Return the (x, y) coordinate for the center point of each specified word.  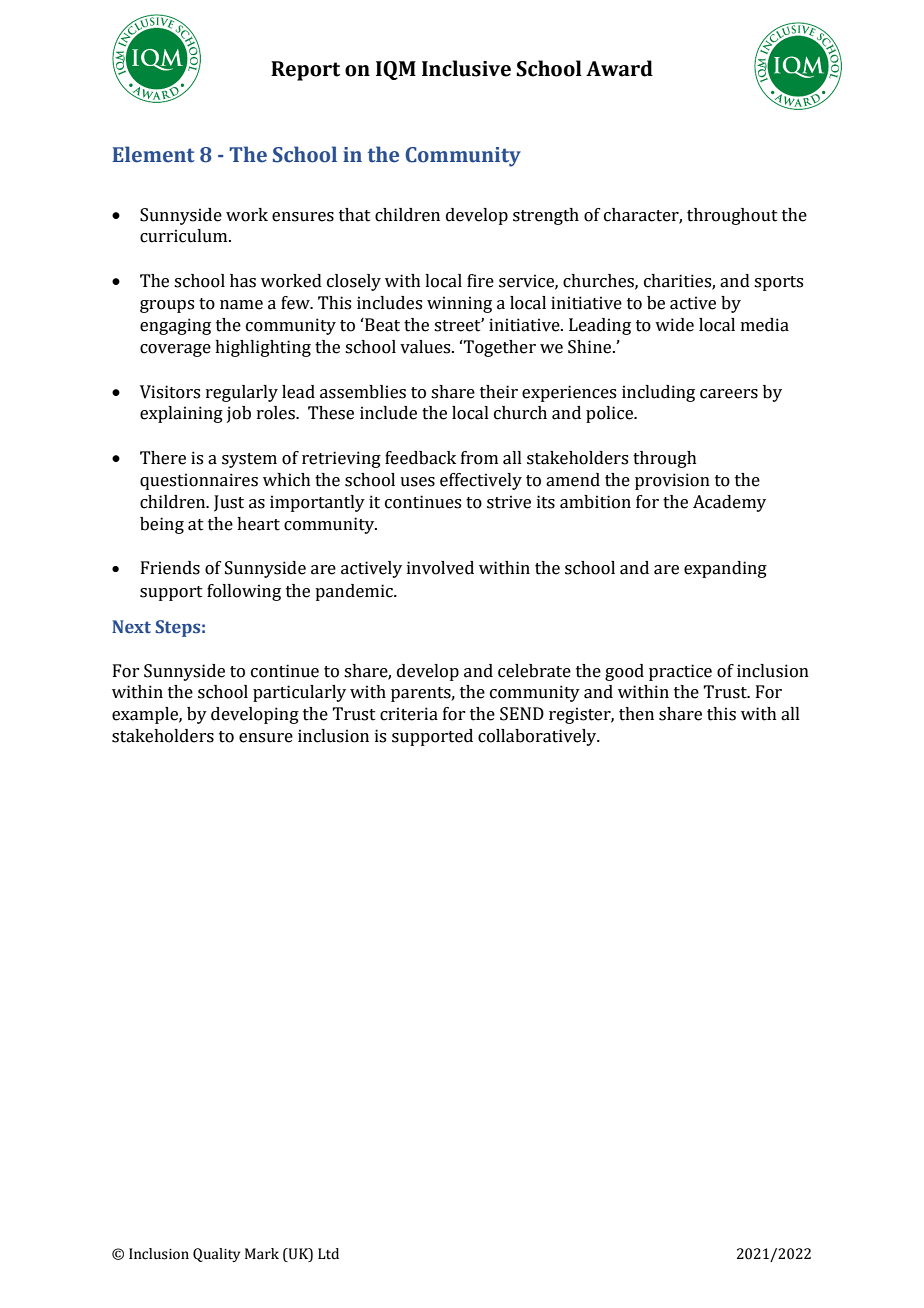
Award (619, 68)
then (636, 714)
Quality (216, 1255)
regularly (242, 393)
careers (729, 394)
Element (153, 154)
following (244, 592)
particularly (299, 693)
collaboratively (538, 737)
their (499, 392)
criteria (409, 714)
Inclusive (466, 68)
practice (680, 672)
